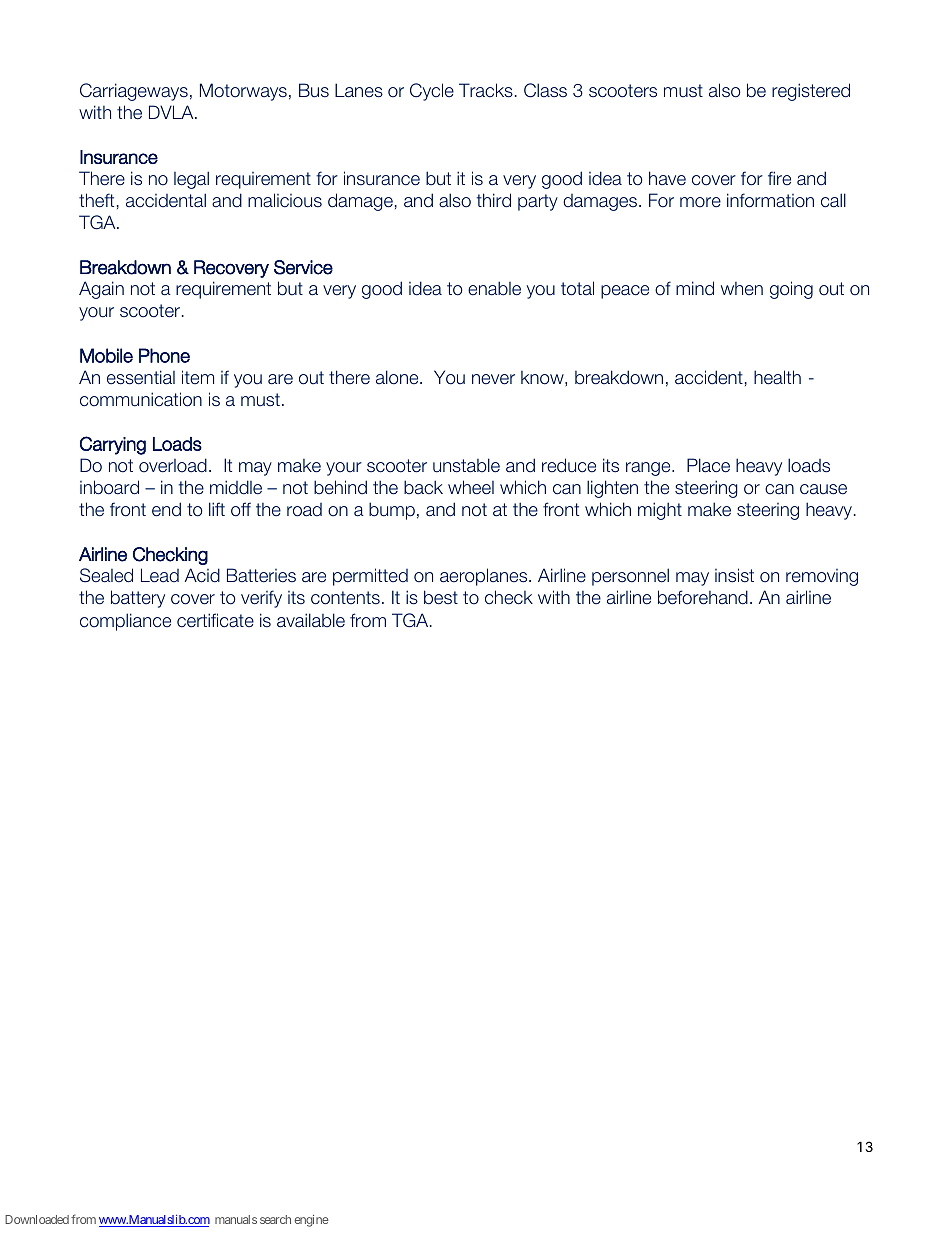  I want to click on legal, so click(191, 180).
